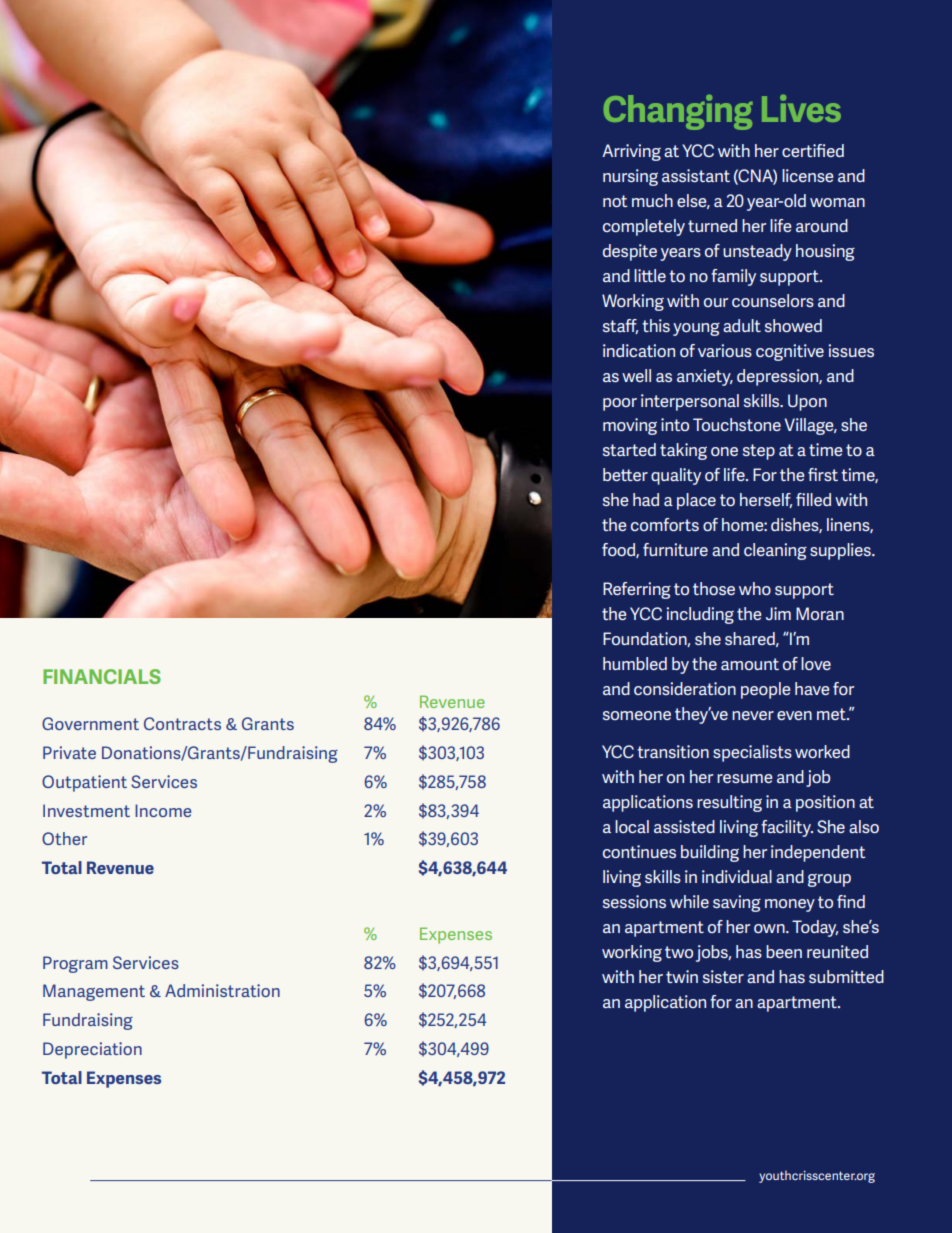  Describe the element at coordinates (620, 326) in the page. I see `staff` at that location.
